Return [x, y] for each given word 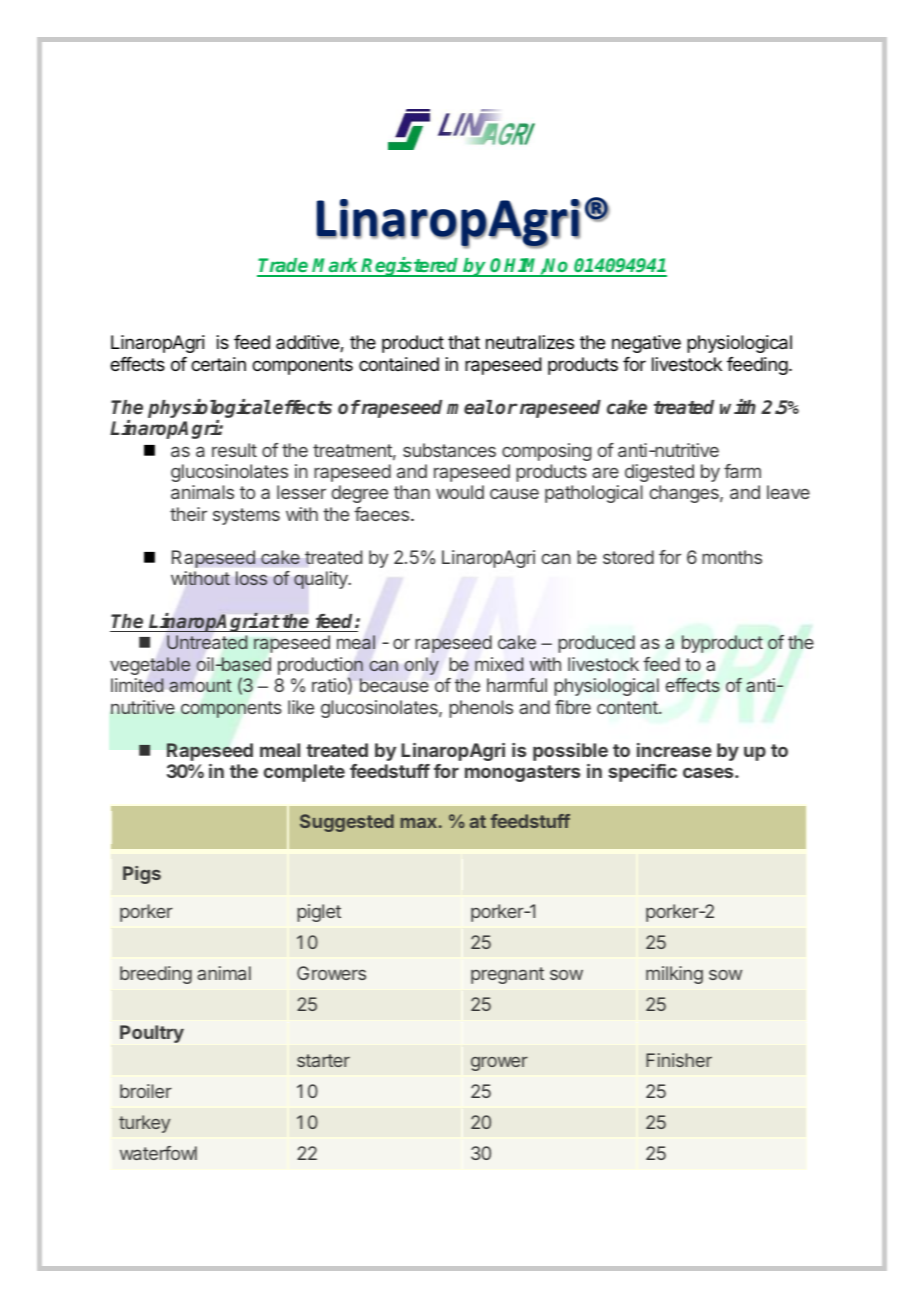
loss [251, 578]
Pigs [142, 875]
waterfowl [158, 1153]
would [460, 492]
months [732, 557]
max [420, 823]
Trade [284, 267]
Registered [411, 267]
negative [646, 344]
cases [709, 772]
